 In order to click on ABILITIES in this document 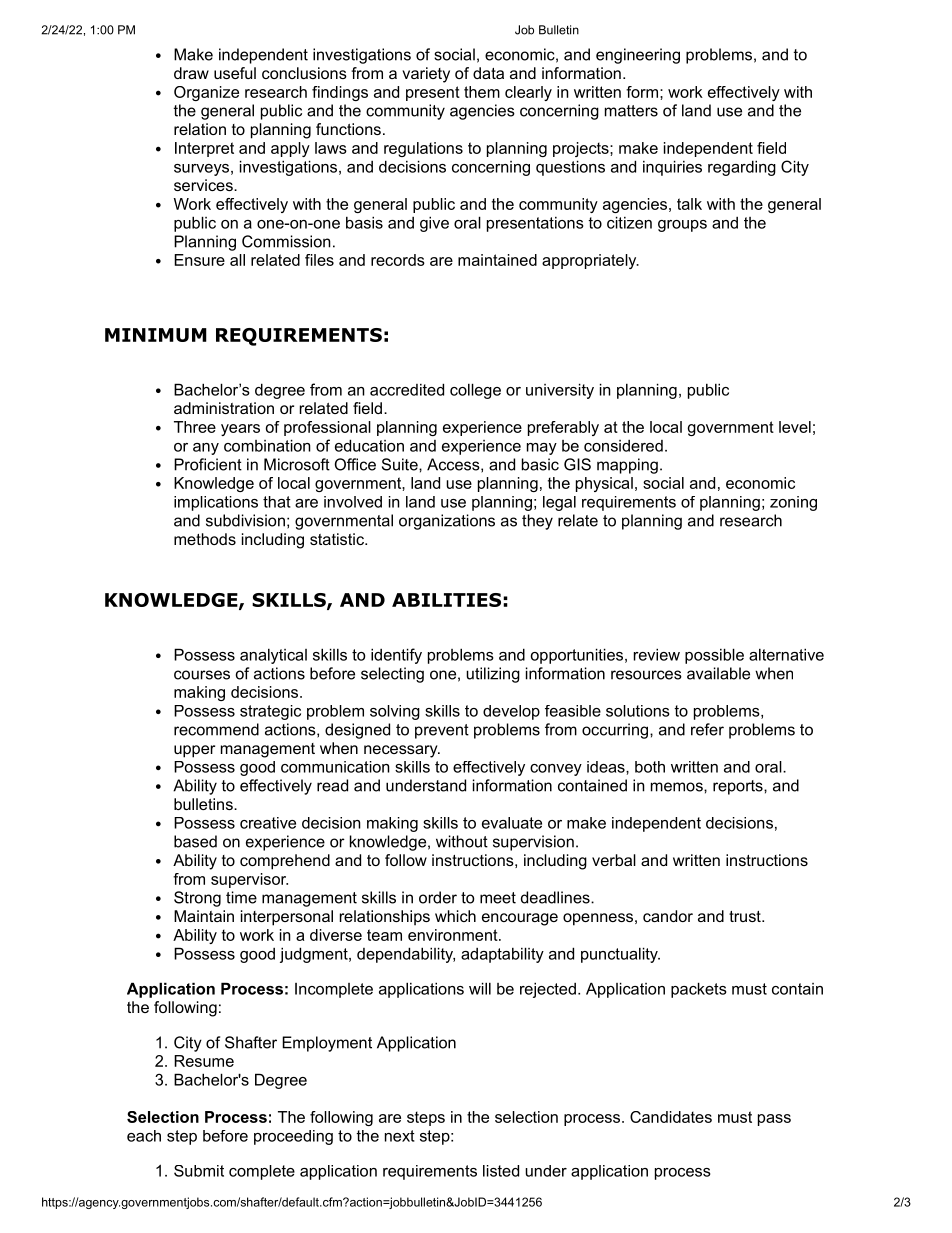, I will do `click(446, 600)`.
